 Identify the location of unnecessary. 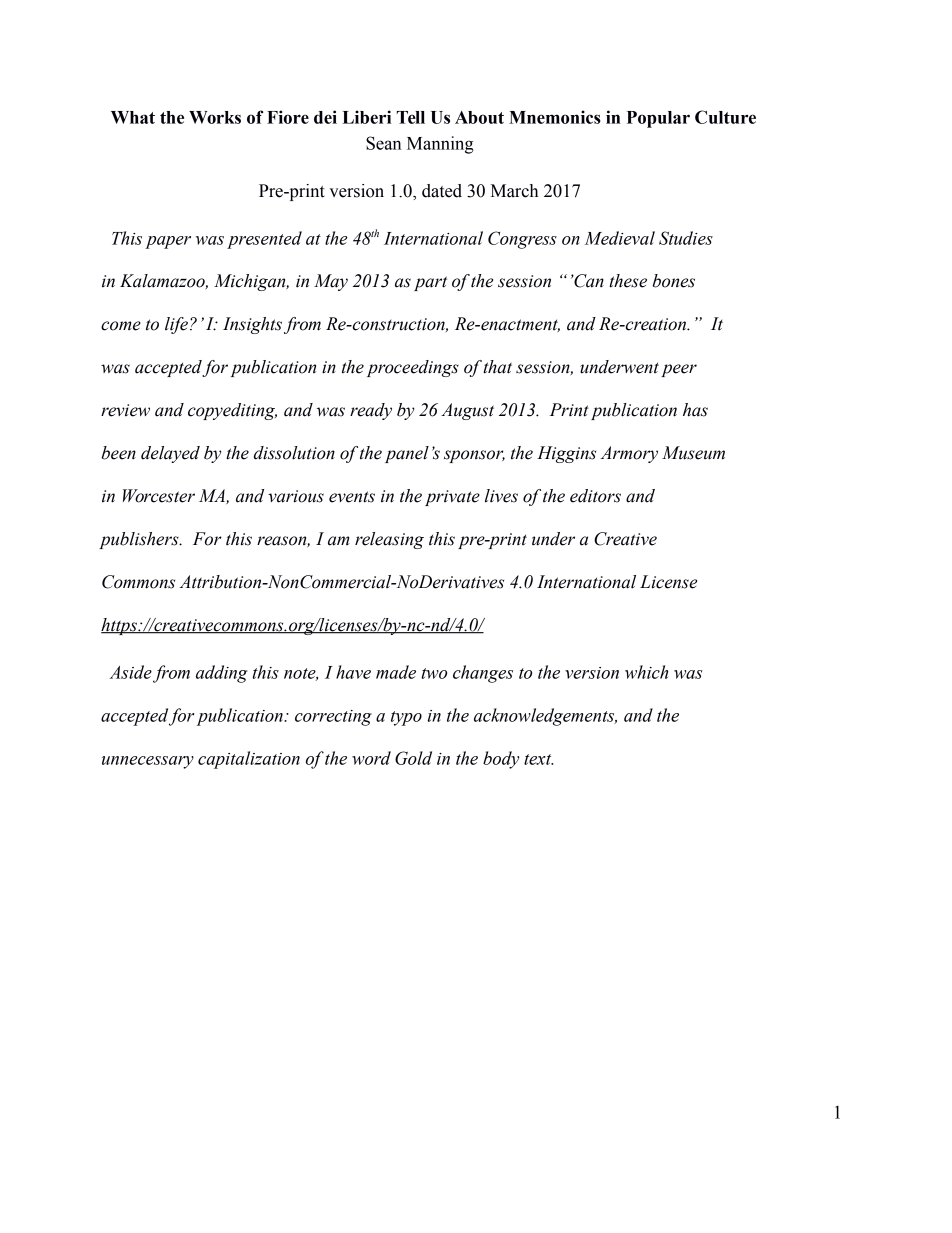
(148, 762).
